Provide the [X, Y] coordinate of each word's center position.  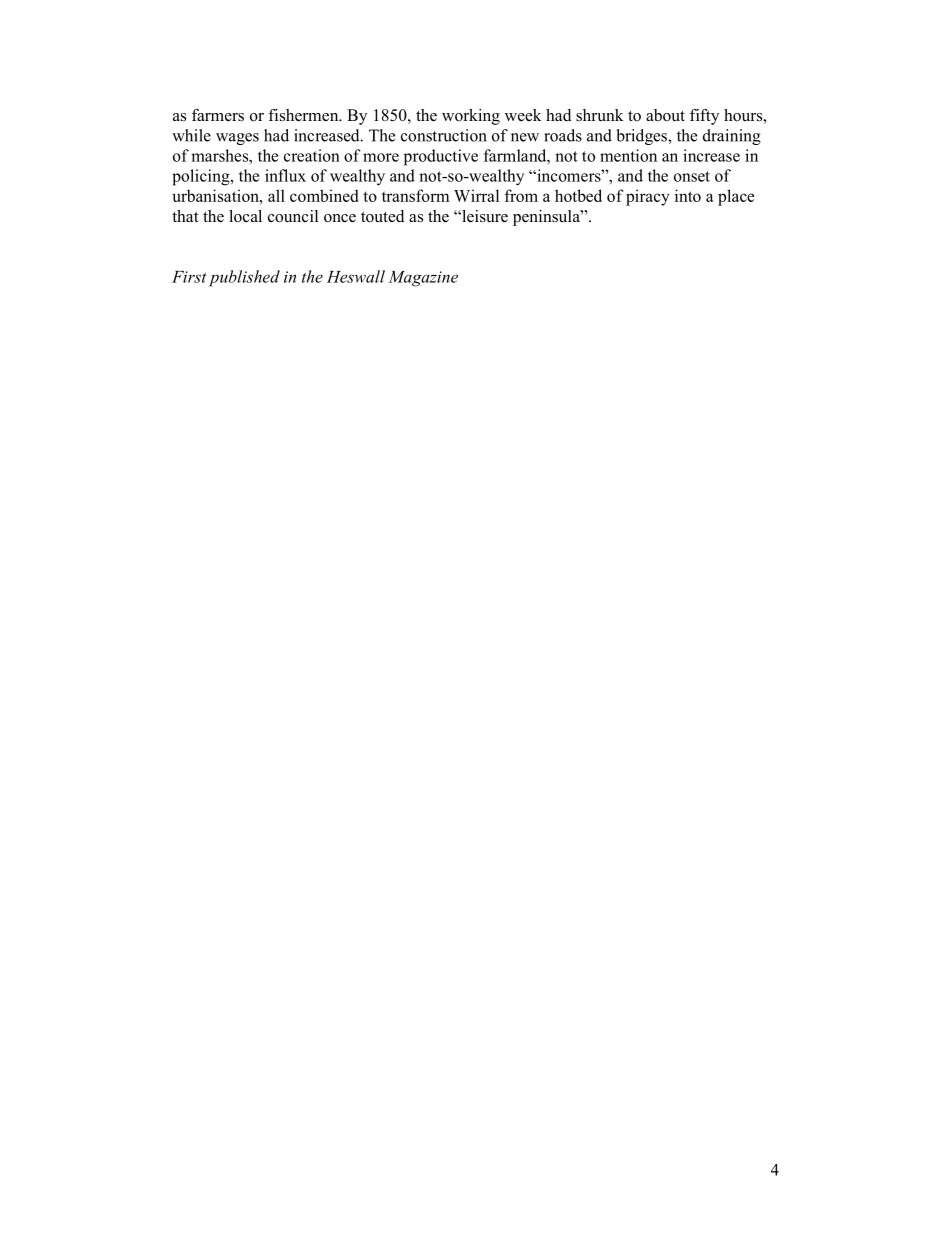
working [471, 117]
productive [441, 157]
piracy [648, 197]
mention [628, 155]
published [244, 278]
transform [415, 195]
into [688, 195]
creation [312, 155]
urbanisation [217, 195]
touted [382, 216]
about [665, 115]
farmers [218, 115]
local [245, 216]
